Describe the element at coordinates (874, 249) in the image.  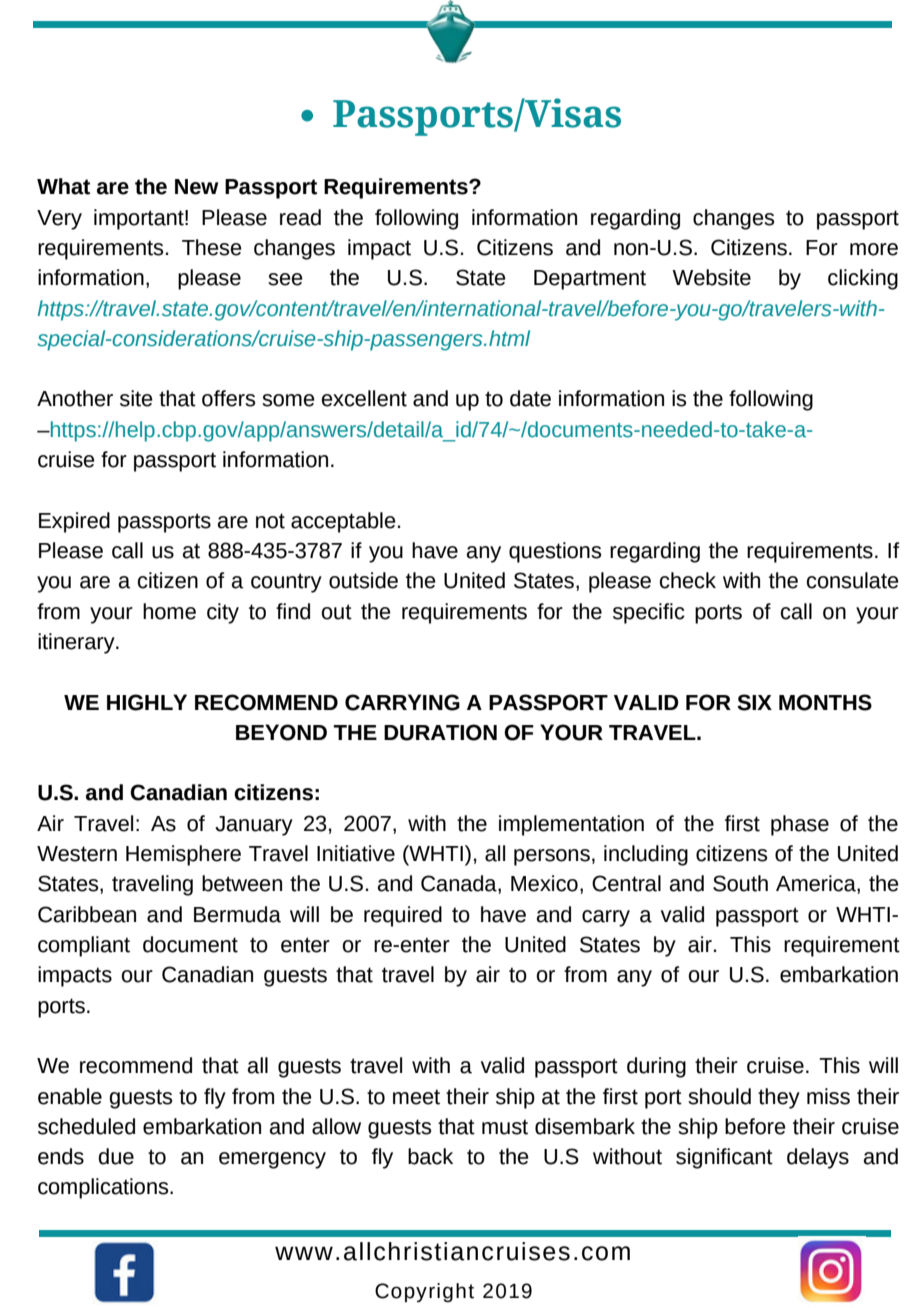
I see `more` at that location.
